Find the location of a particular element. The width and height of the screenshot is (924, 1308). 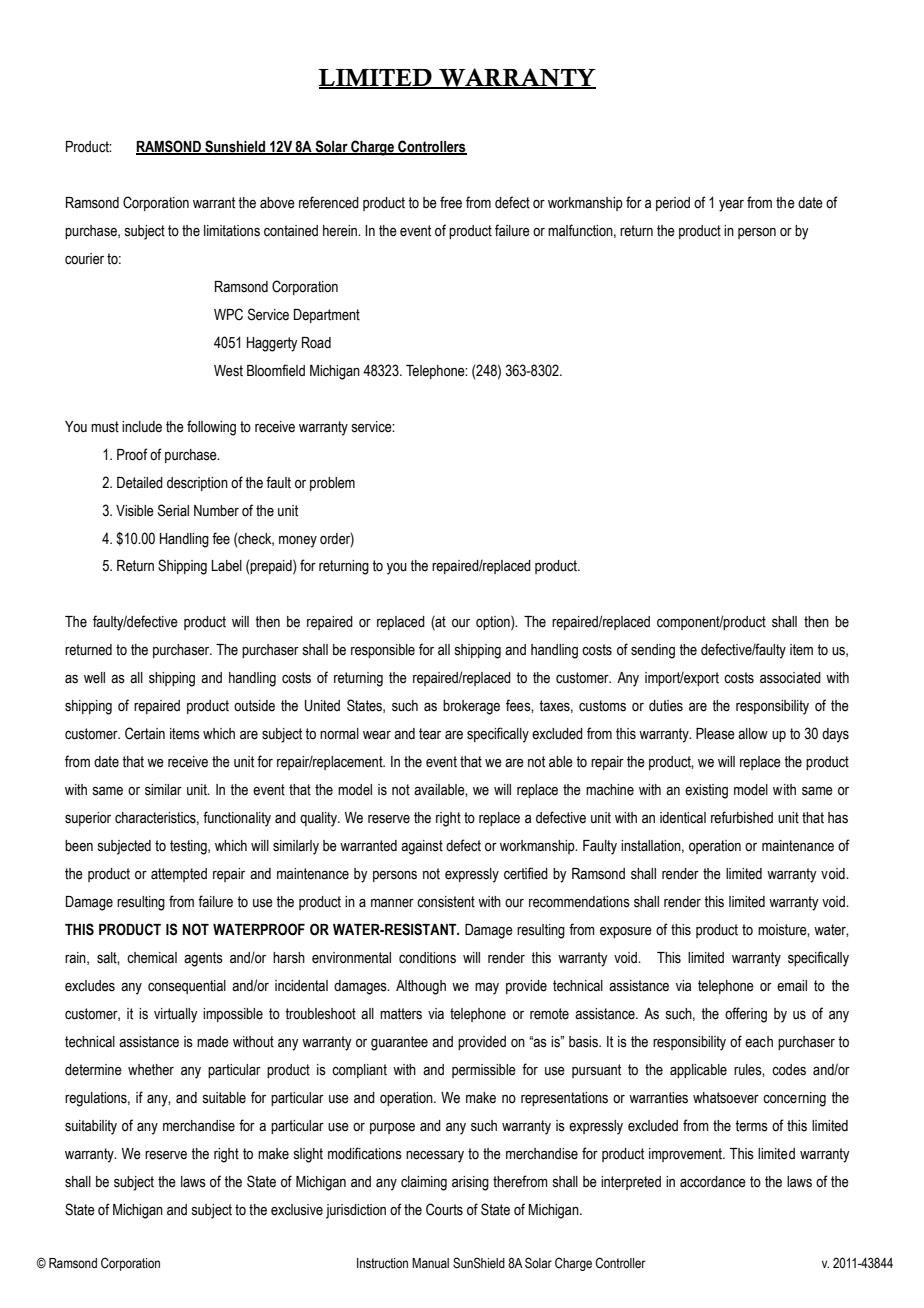

Courts is located at coordinates (444, 1209).
